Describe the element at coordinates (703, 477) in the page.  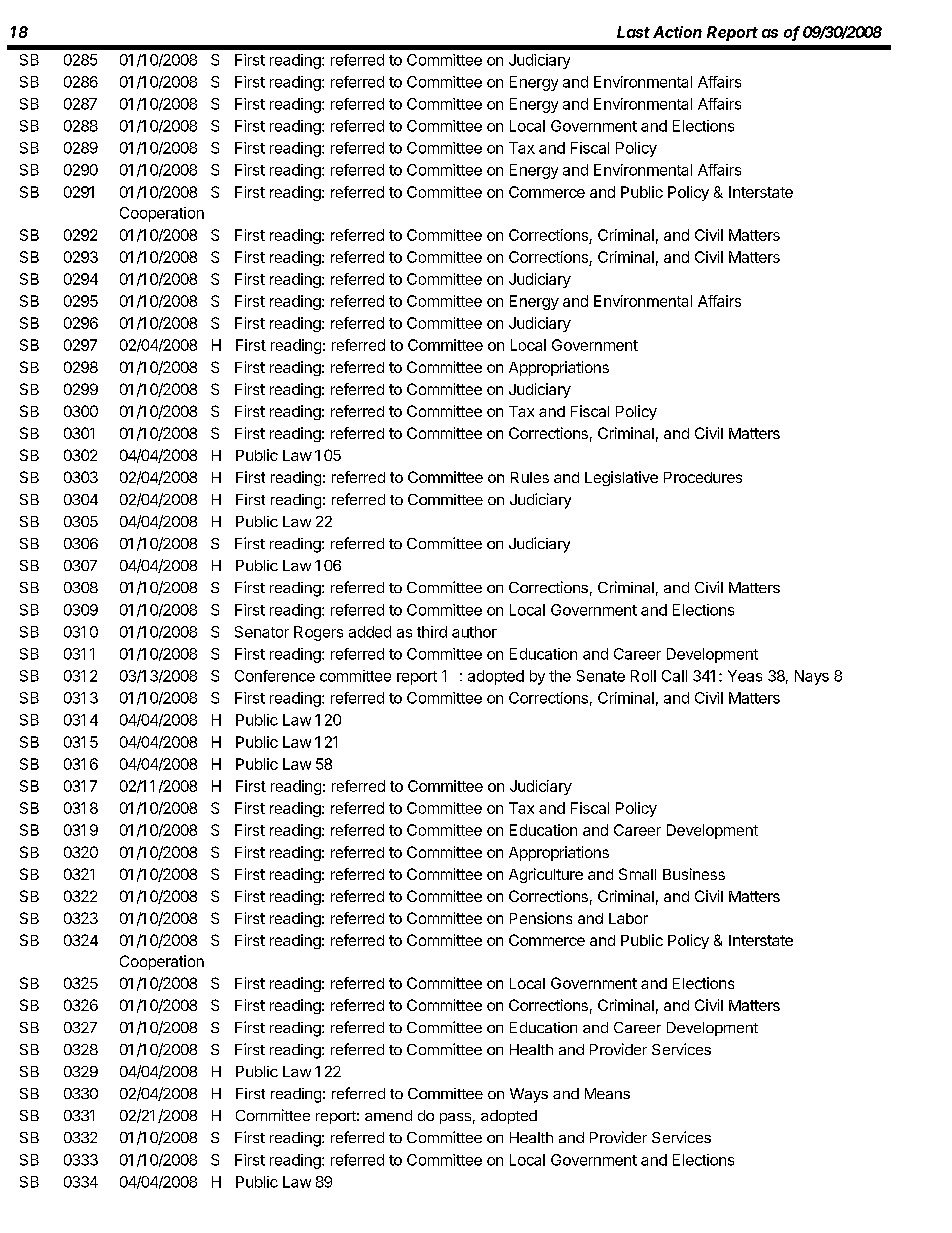
I see `Procedures` at that location.
